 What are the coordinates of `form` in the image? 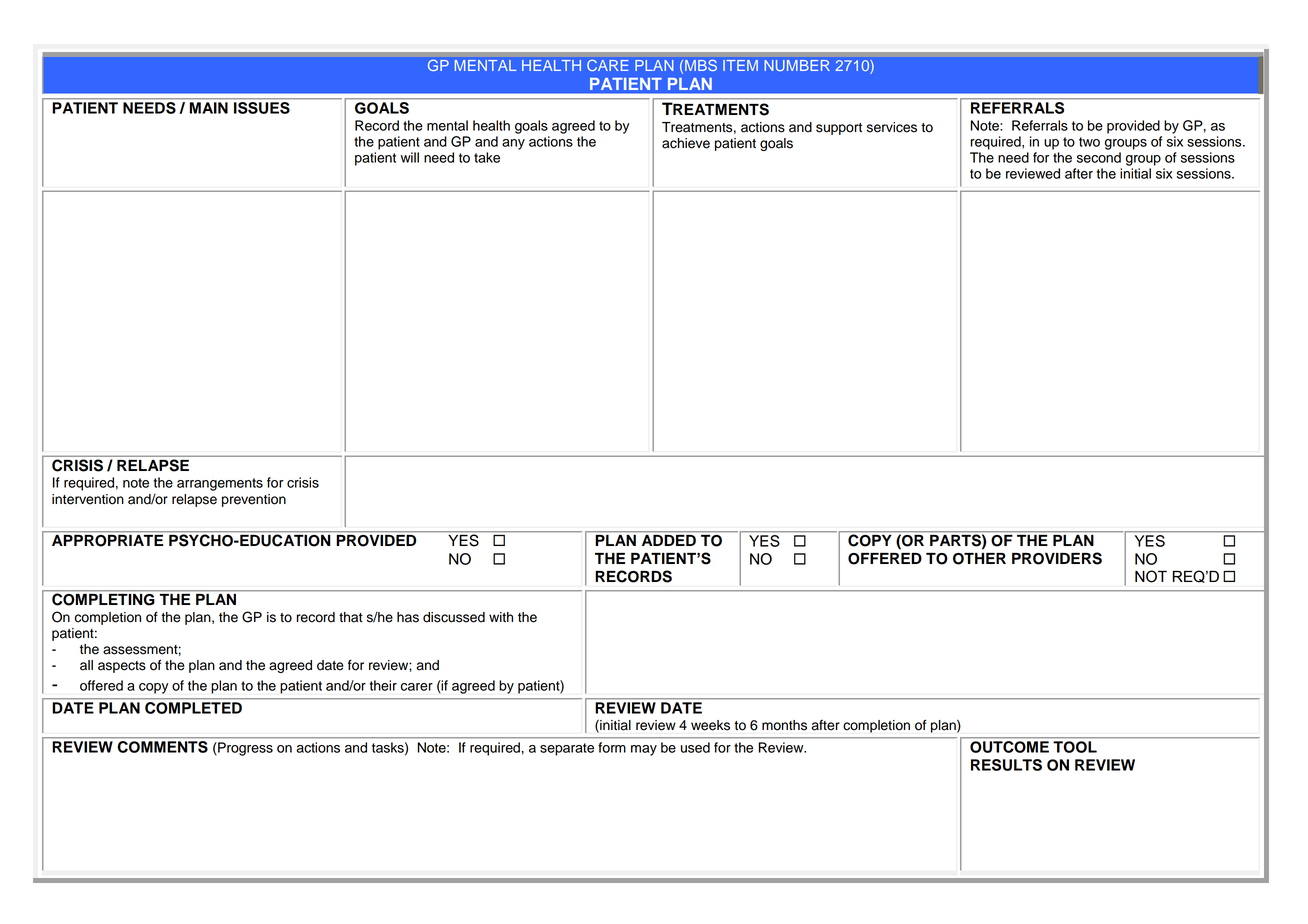 It's located at (612, 747).
